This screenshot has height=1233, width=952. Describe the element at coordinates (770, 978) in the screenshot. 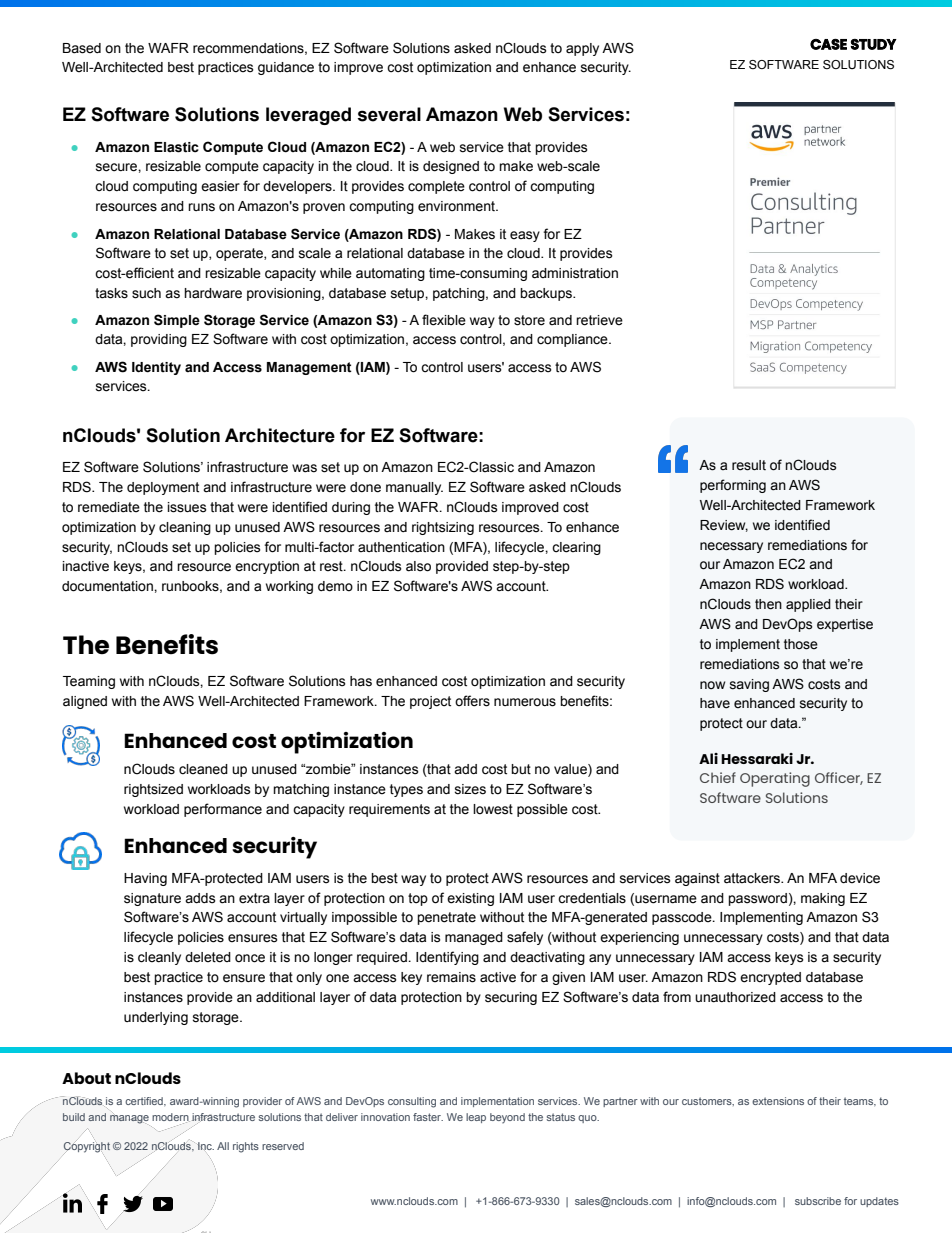

I see `encrypted` at that location.
